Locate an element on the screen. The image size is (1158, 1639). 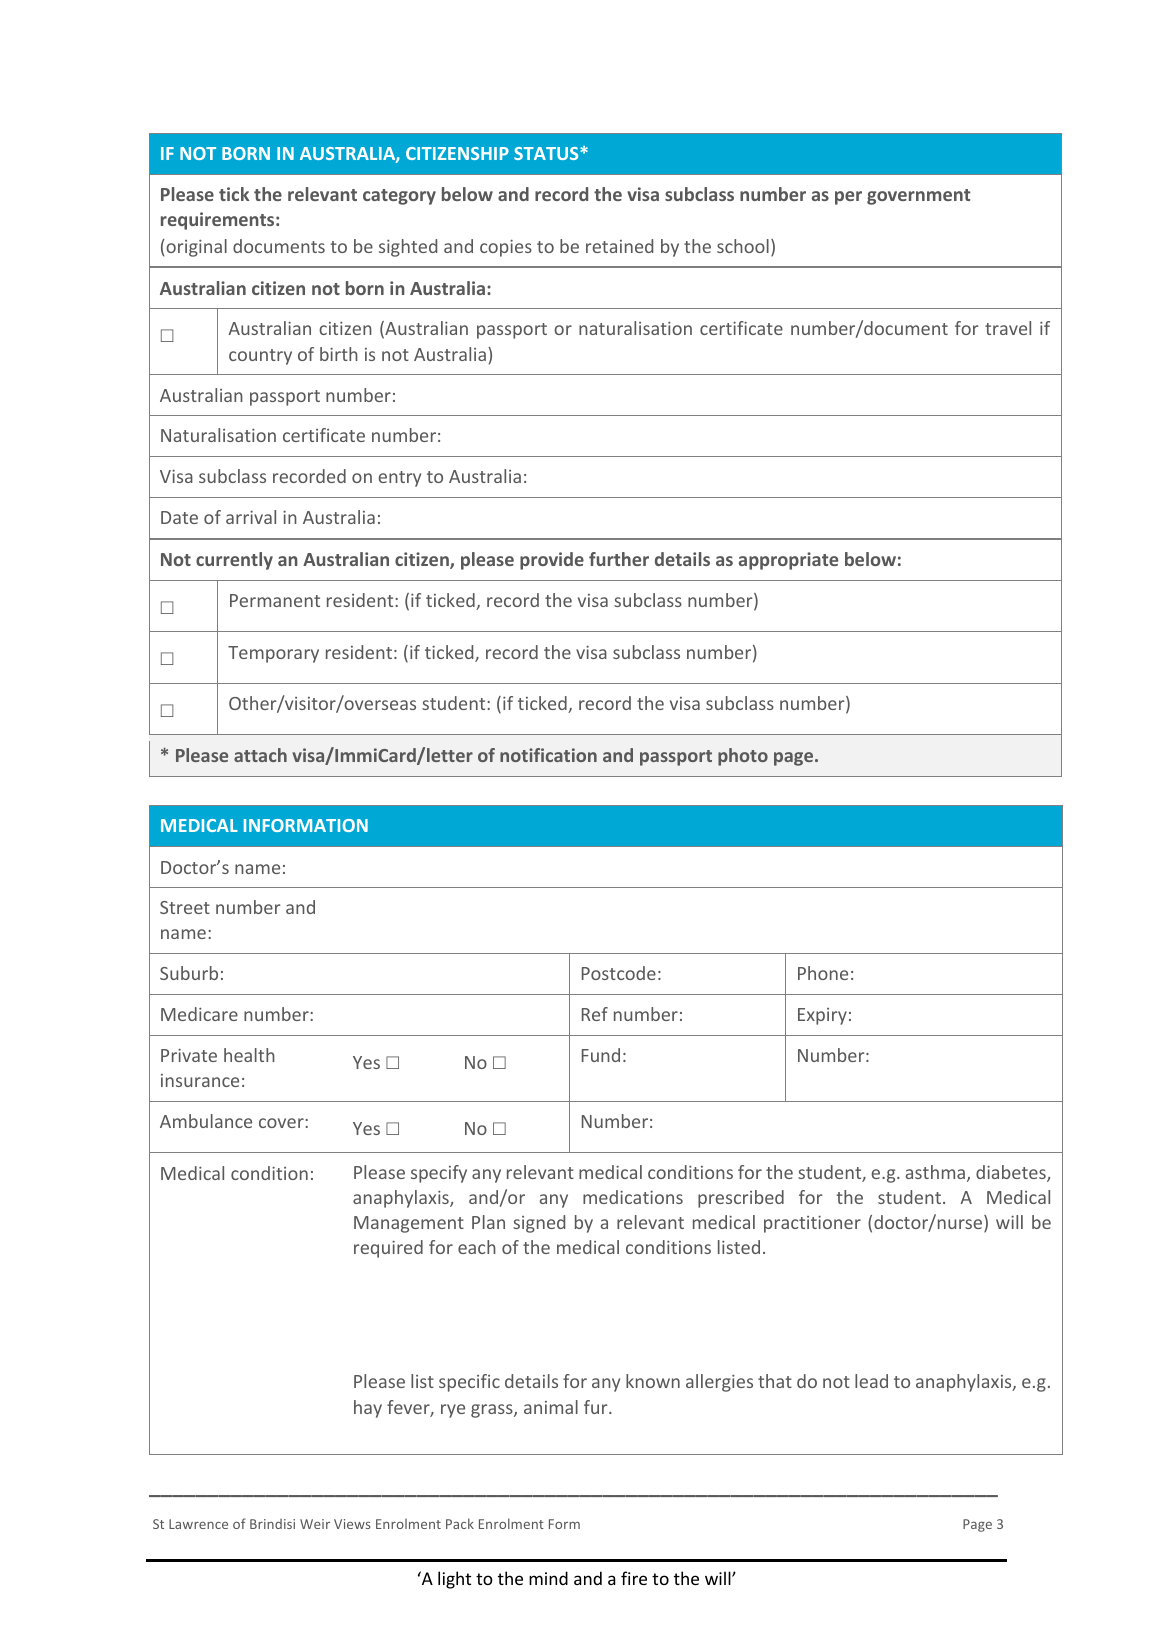
original is located at coordinates (195, 248).
